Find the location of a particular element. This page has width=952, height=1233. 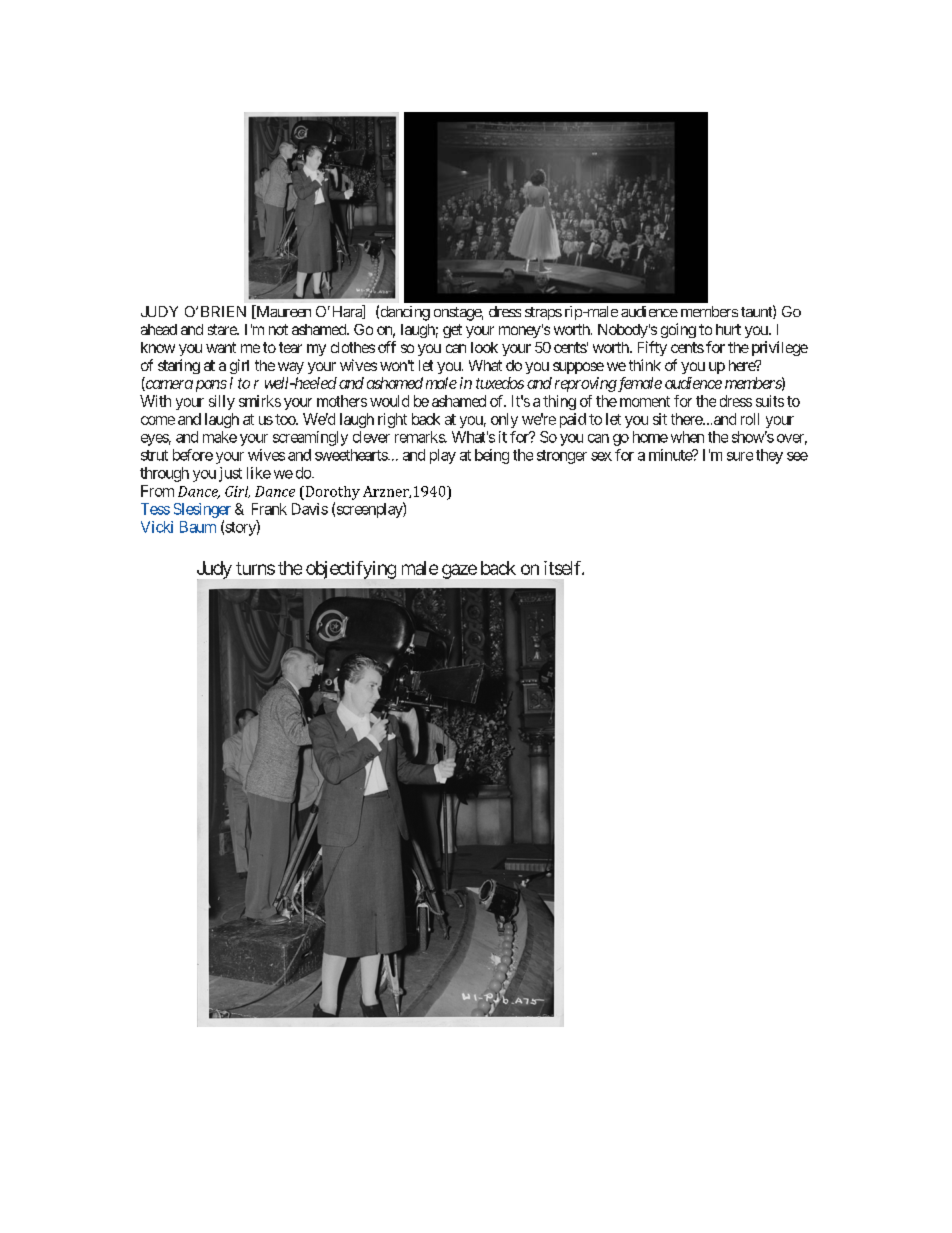

silly is located at coordinates (222, 402).
